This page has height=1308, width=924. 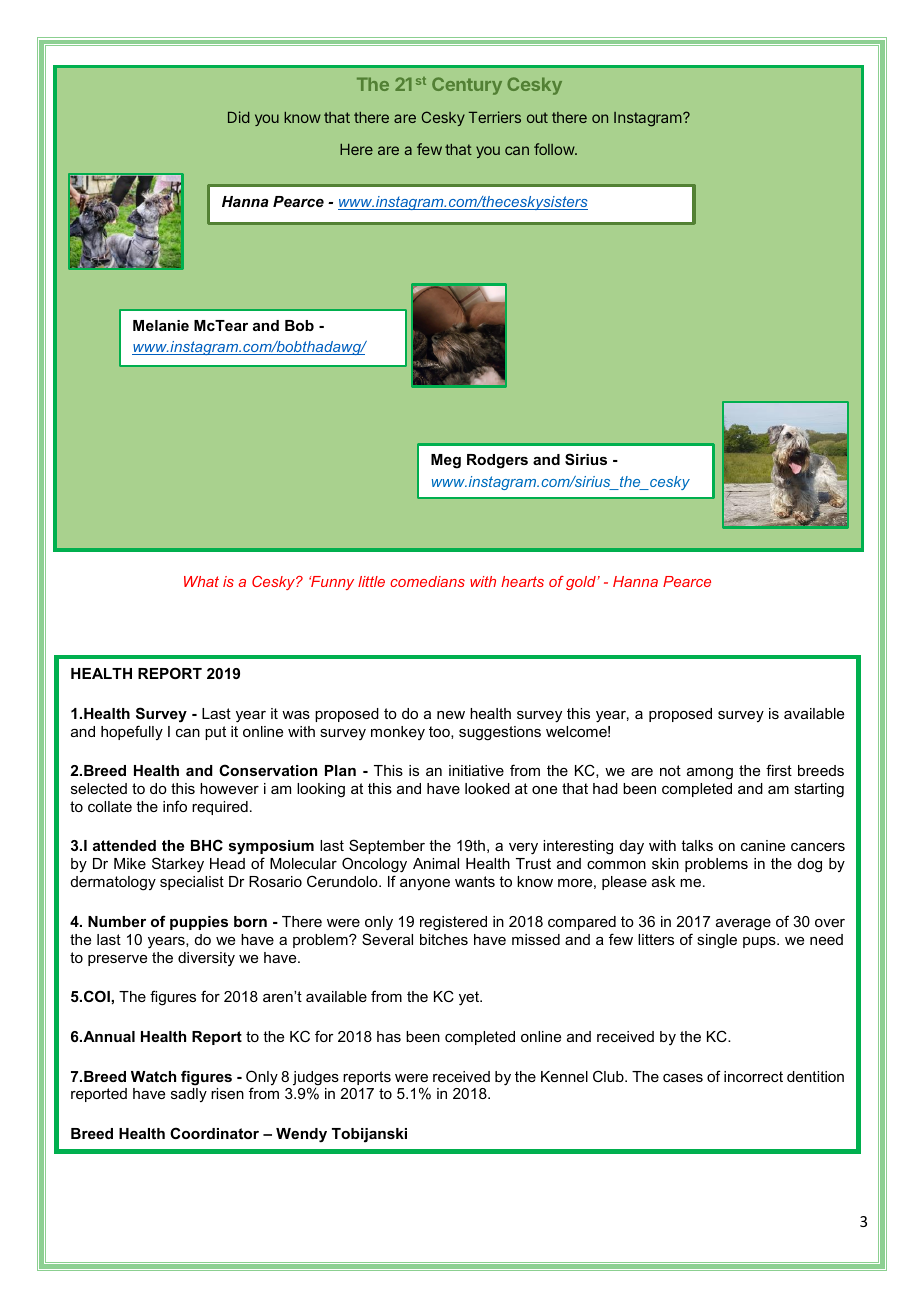 What do you see at coordinates (564, 1076) in the page?
I see `Kennel` at bounding box center [564, 1076].
